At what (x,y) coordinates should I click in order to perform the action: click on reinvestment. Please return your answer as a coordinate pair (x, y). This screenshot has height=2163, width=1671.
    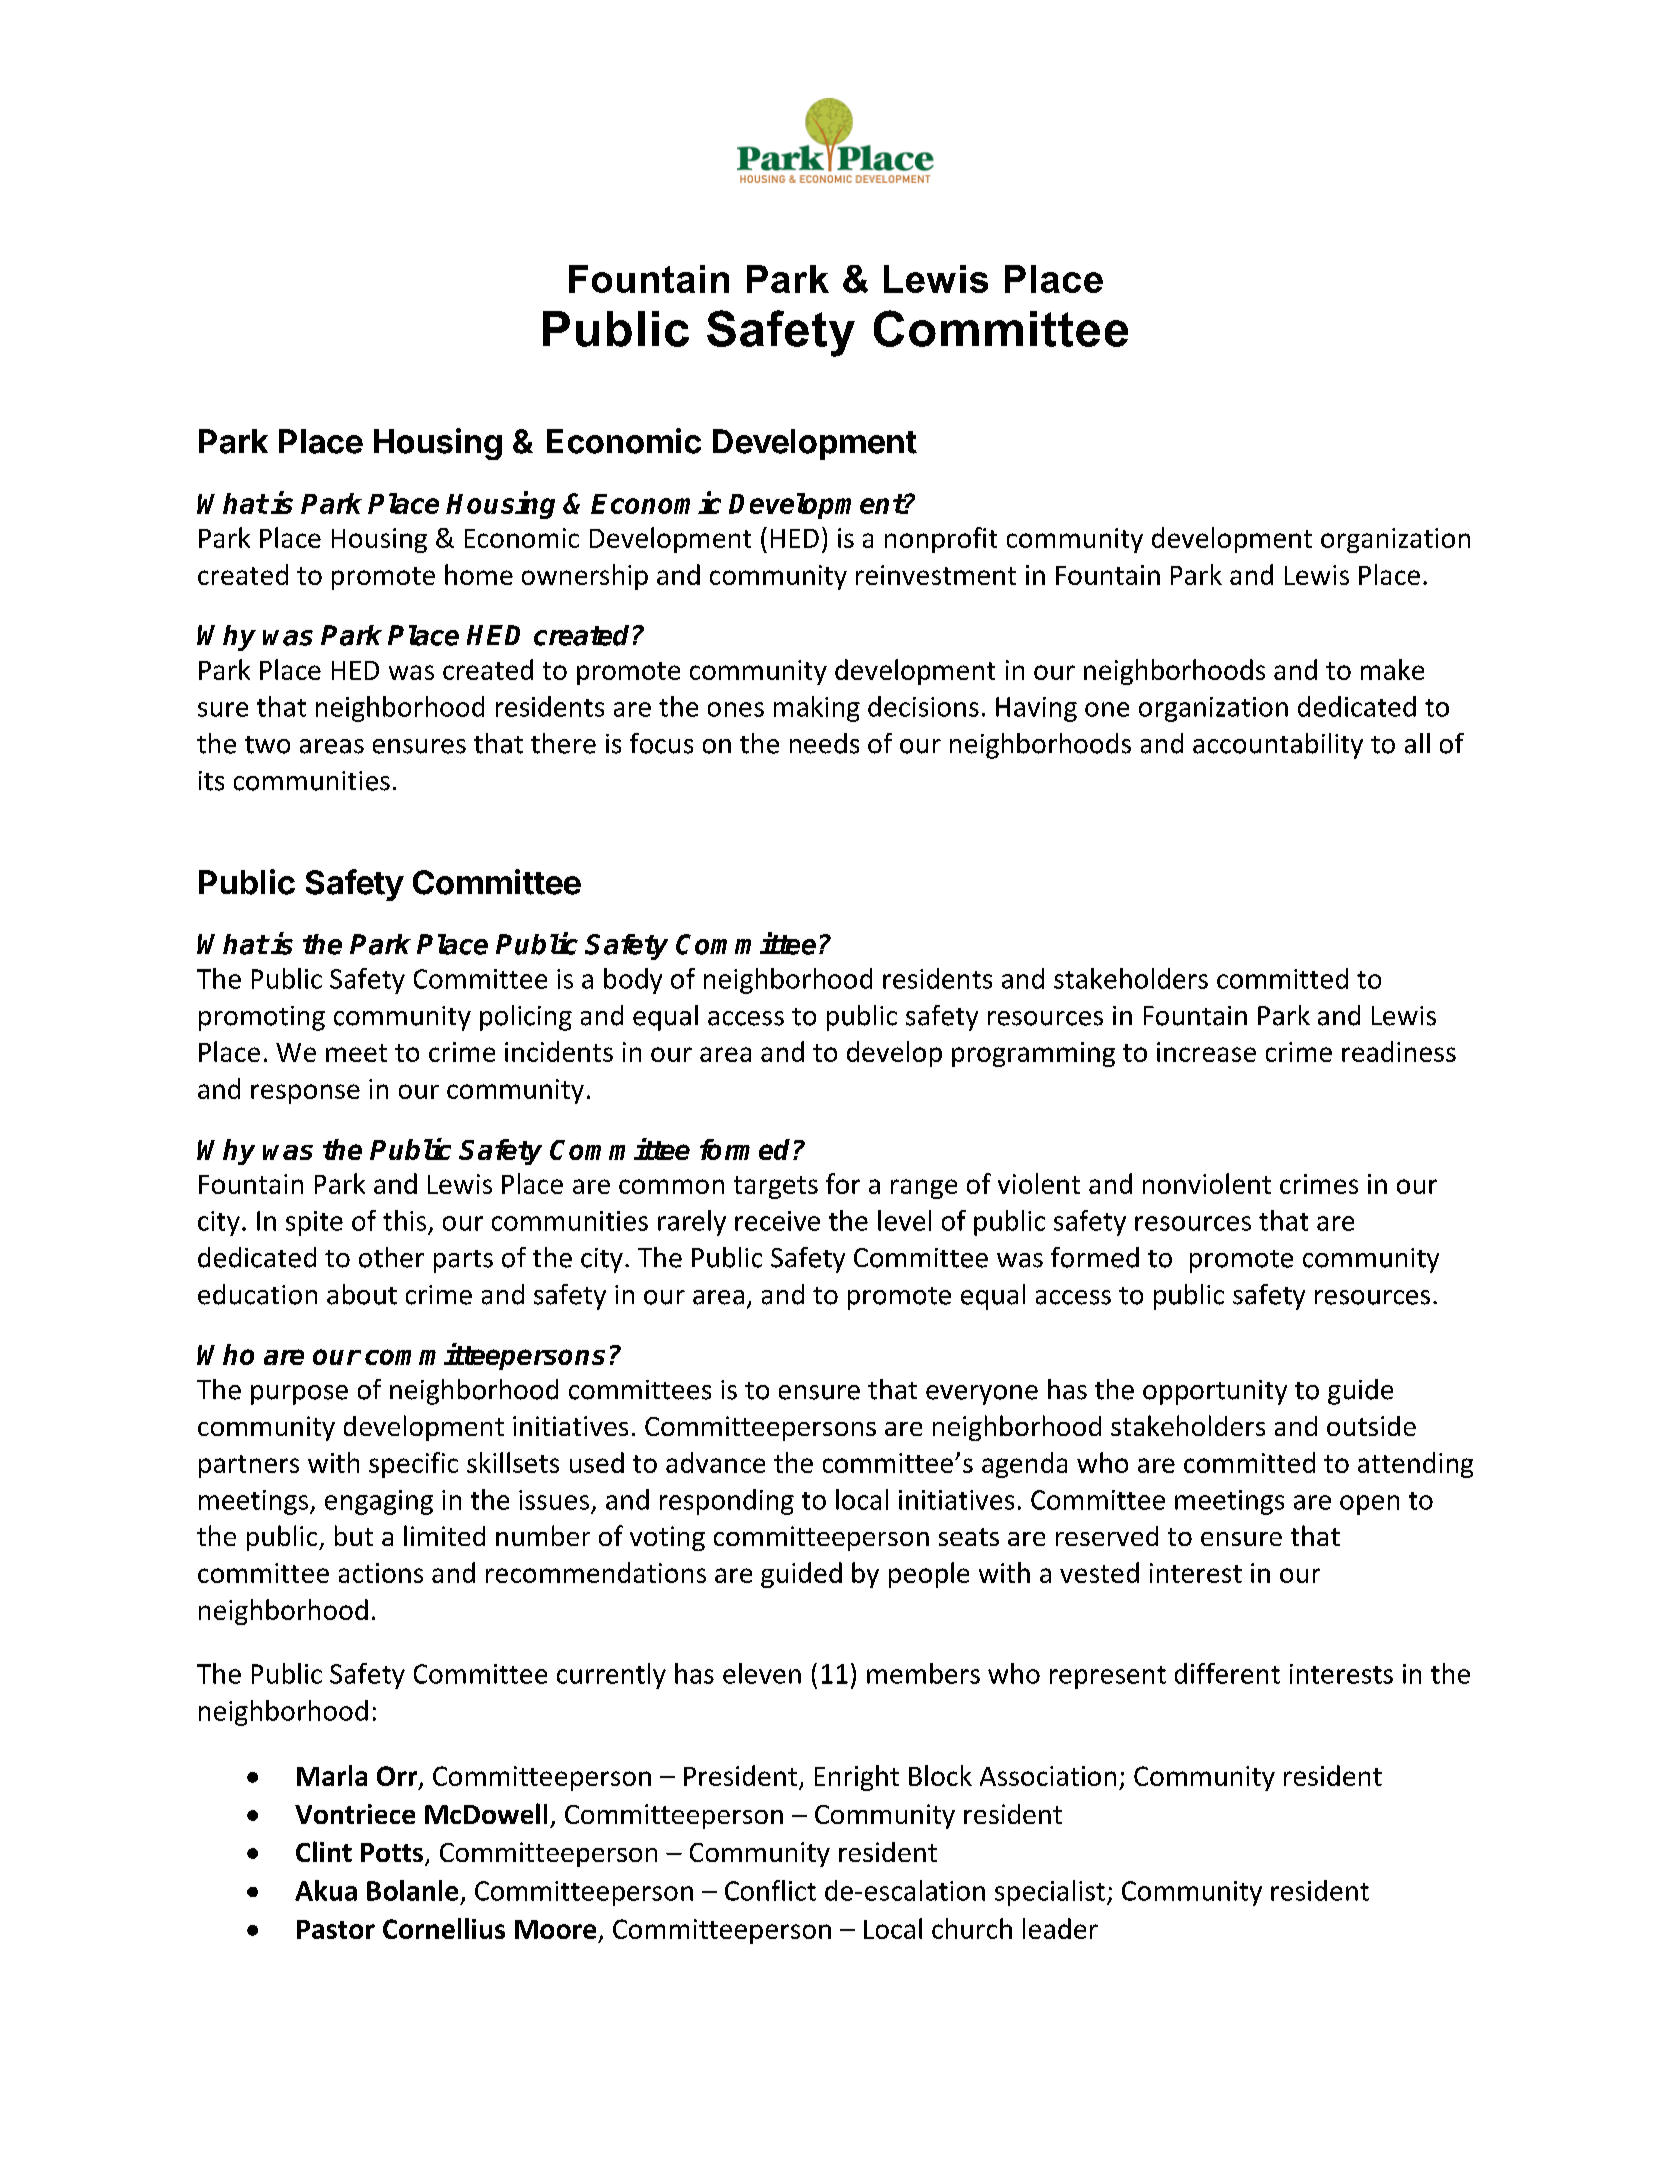
    Looking at the image, I should click on (936, 575).
